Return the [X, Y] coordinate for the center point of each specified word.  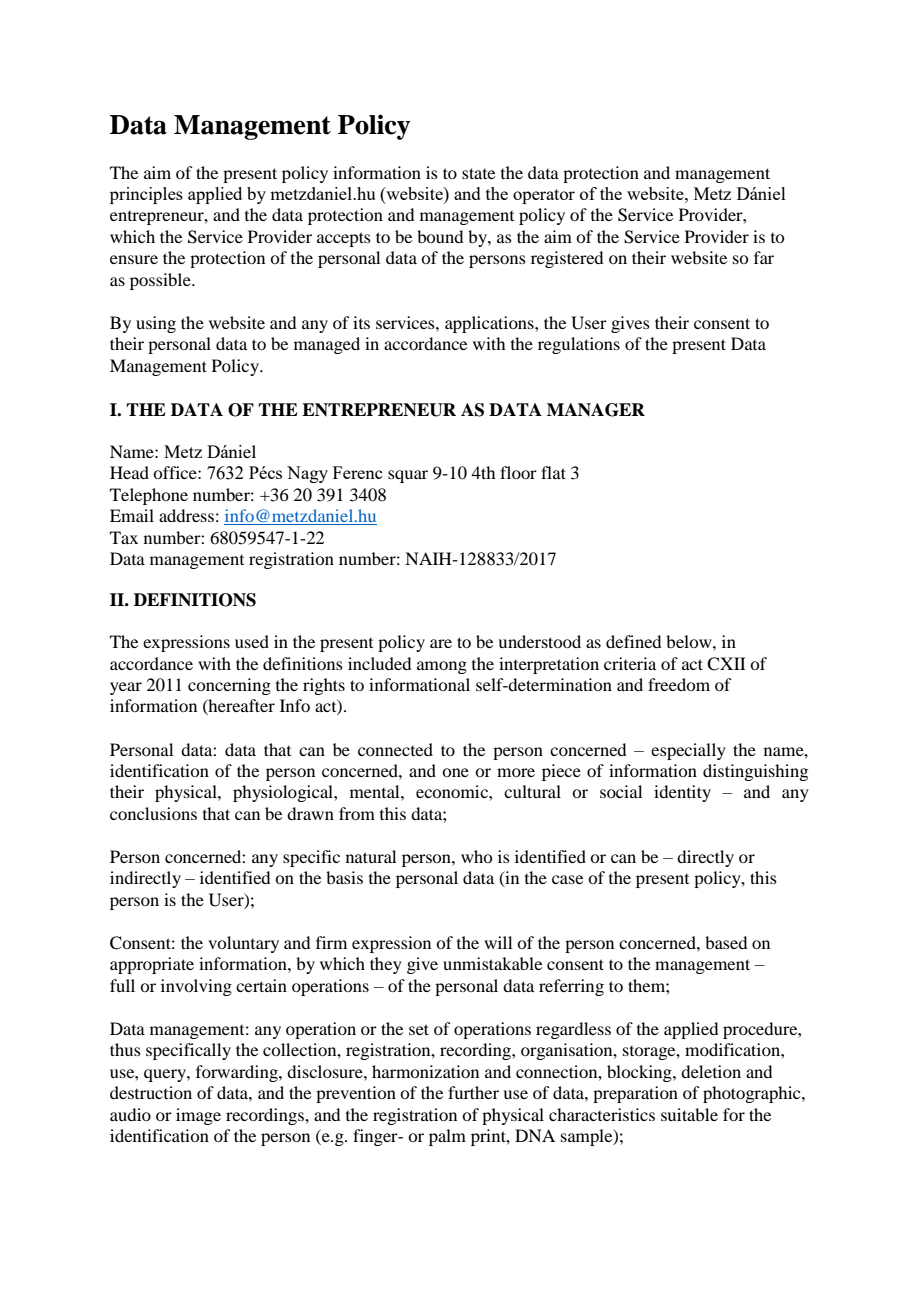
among [442, 667]
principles [146, 195]
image [198, 1116]
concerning [229, 686]
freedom [679, 684]
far [764, 257]
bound [440, 236]
